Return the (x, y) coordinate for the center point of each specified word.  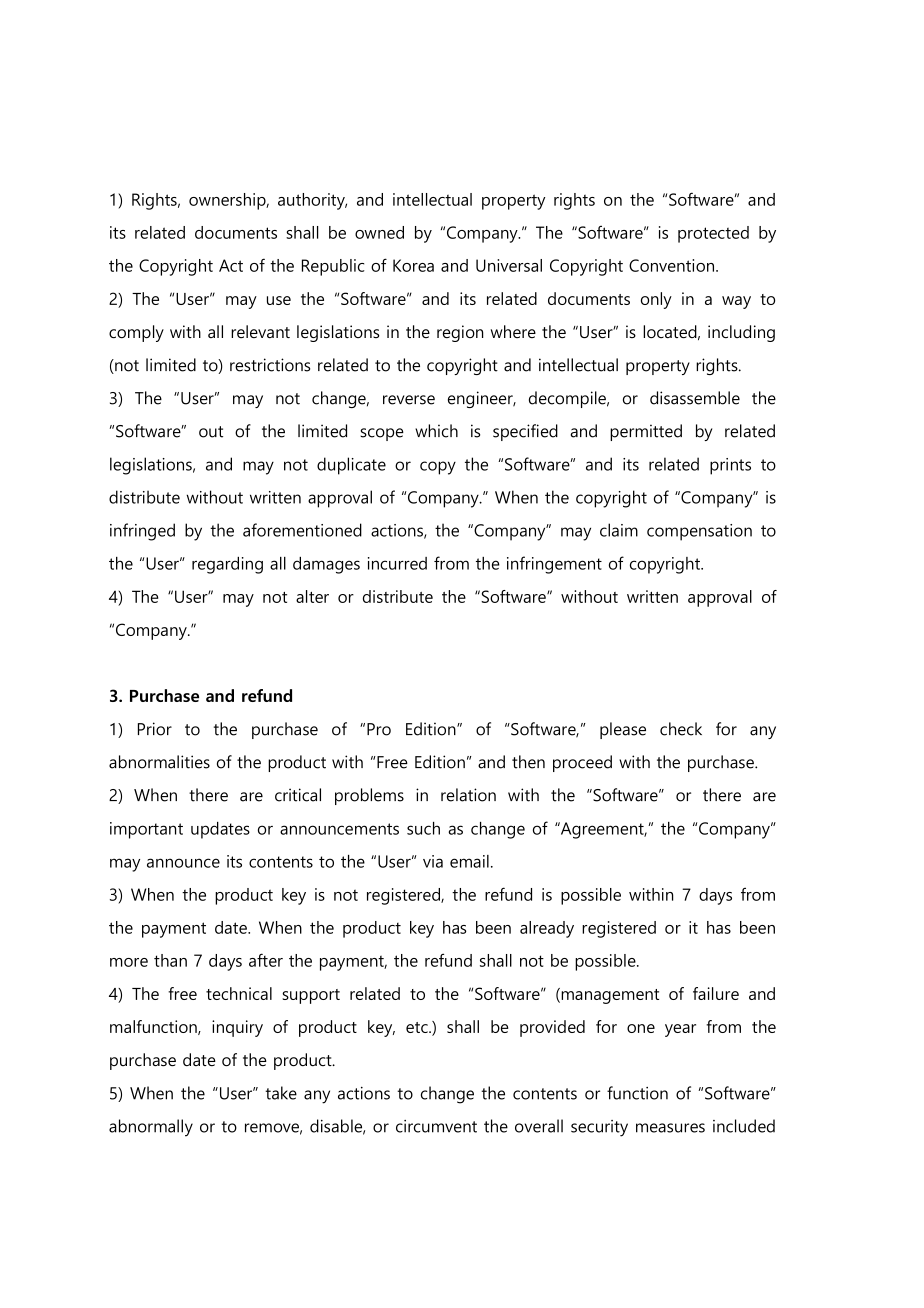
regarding (227, 565)
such (423, 828)
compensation (699, 532)
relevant (260, 331)
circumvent (436, 1126)
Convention (671, 265)
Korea (413, 265)
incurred (397, 563)
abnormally (151, 1128)
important (146, 830)
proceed (582, 763)
